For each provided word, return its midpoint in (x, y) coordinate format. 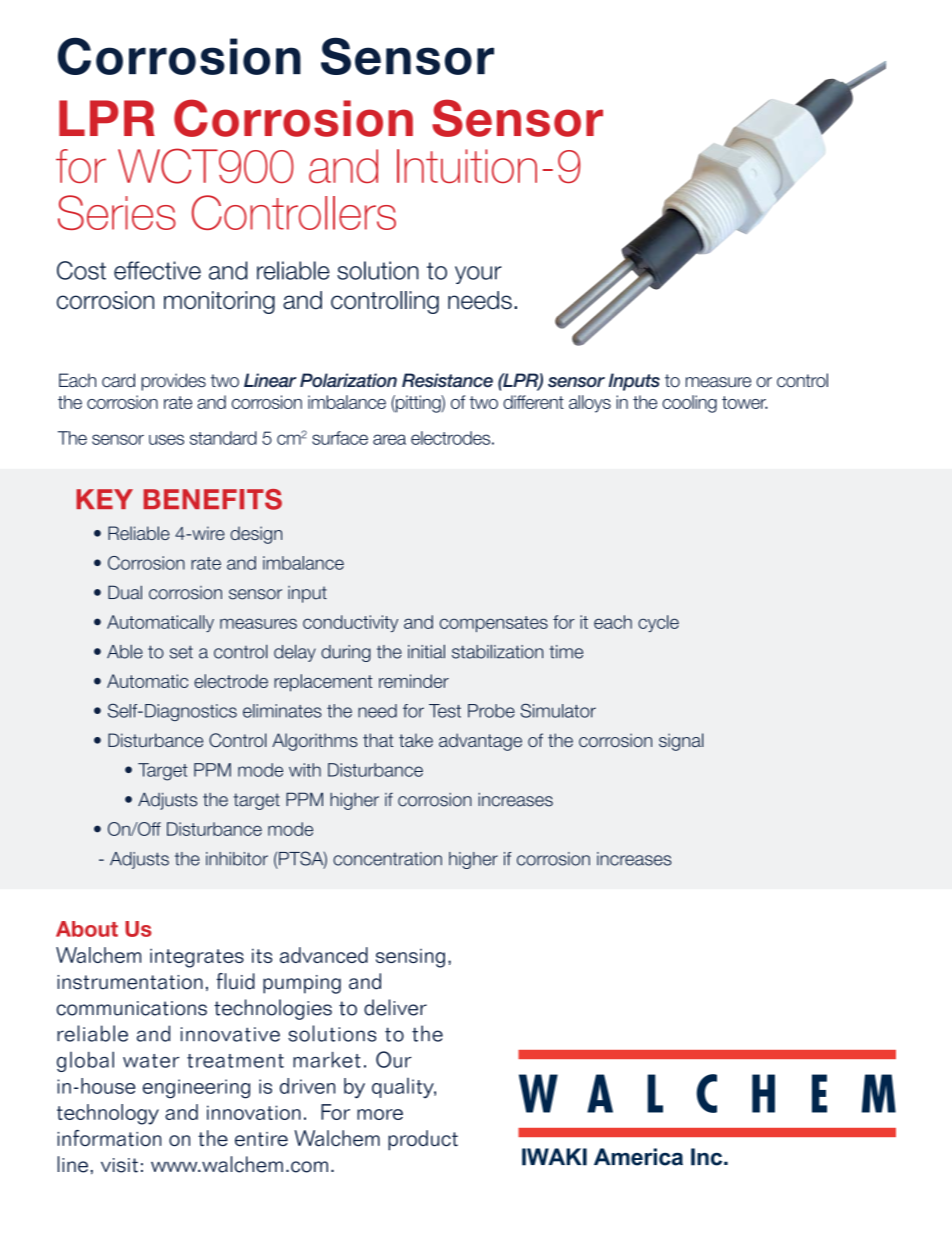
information (109, 1138)
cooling (689, 404)
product (423, 1140)
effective (157, 270)
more (380, 1114)
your (478, 275)
